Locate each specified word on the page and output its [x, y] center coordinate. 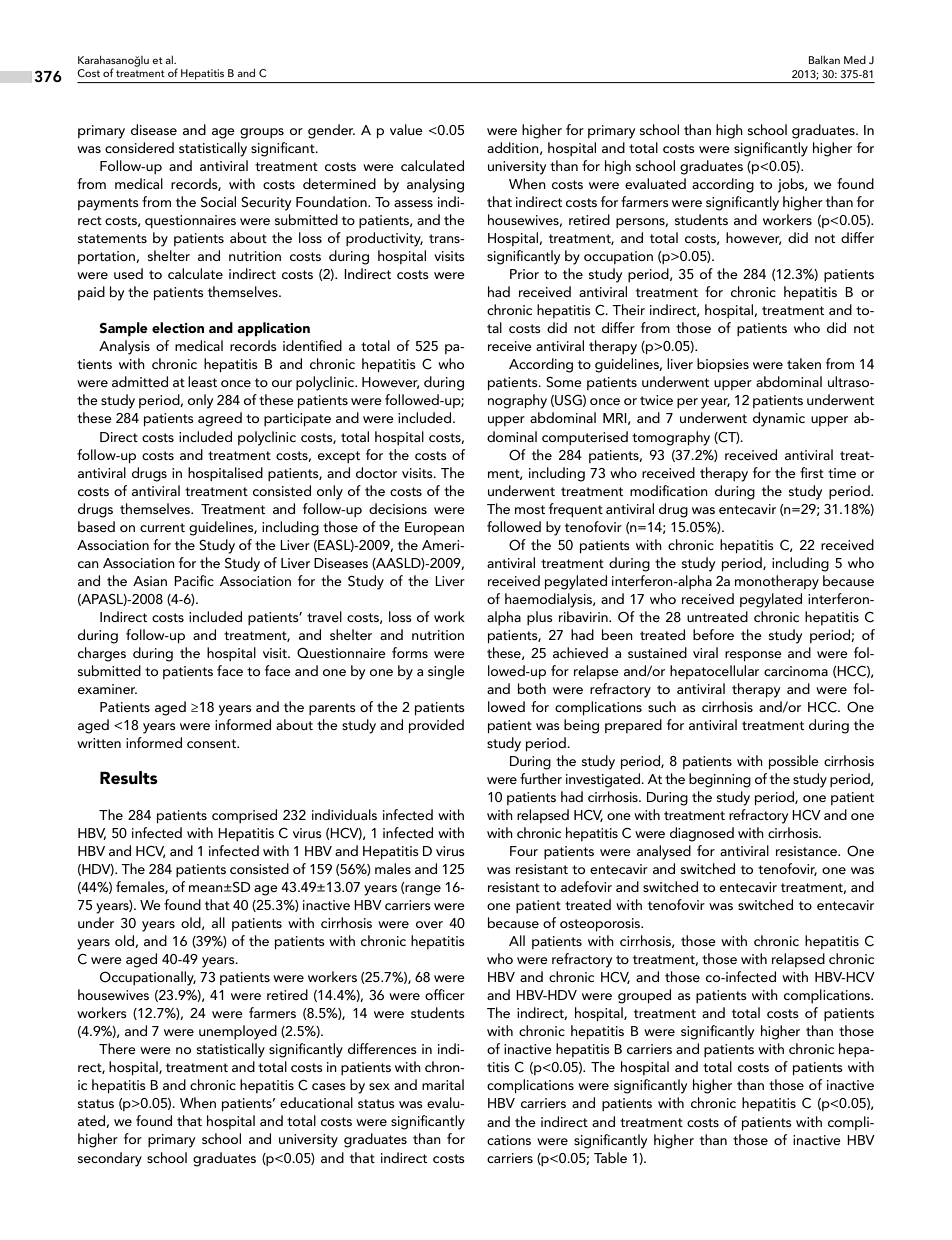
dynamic [779, 419]
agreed [220, 419]
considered [139, 147]
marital [443, 1084]
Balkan [824, 60]
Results [129, 777]
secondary [110, 1159]
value [406, 129]
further [541, 778]
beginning [720, 780]
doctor [376, 472]
